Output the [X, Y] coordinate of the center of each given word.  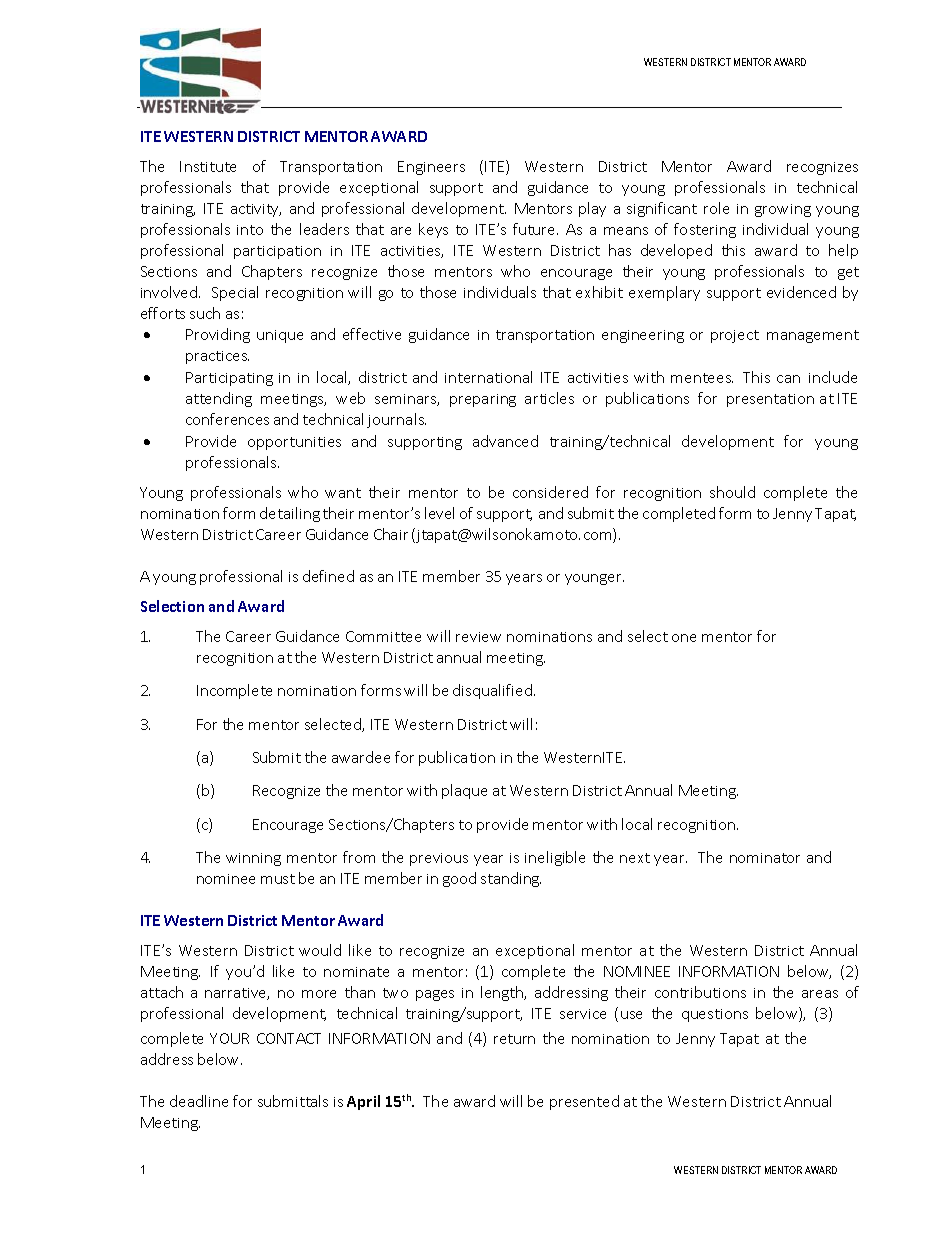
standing [511, 879]
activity [256, 210]
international [488, 377]
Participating [229, 379]
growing [783, 210]
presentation [770, 400]
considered [550, 492]
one [684, 638]
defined [328, 576]
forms [381, 690]
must [278, 879]
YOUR [229, 1038]
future [535, 229]
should [732, 492]
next [635, 858]
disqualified [492, 691]
